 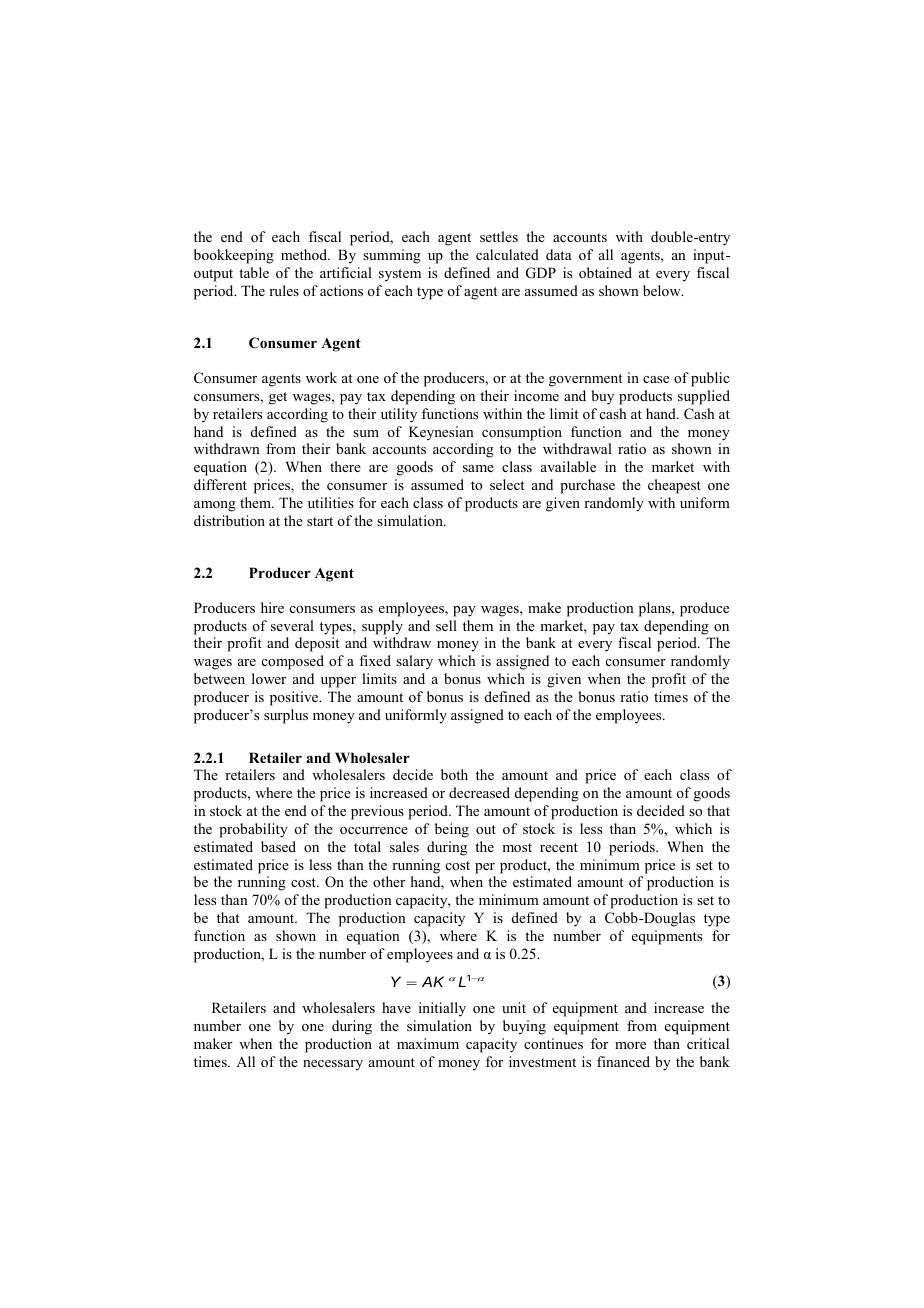 What do you see at coordinates (446, 625) in the document?
I see `sell` at bounding box center [446, 625].
